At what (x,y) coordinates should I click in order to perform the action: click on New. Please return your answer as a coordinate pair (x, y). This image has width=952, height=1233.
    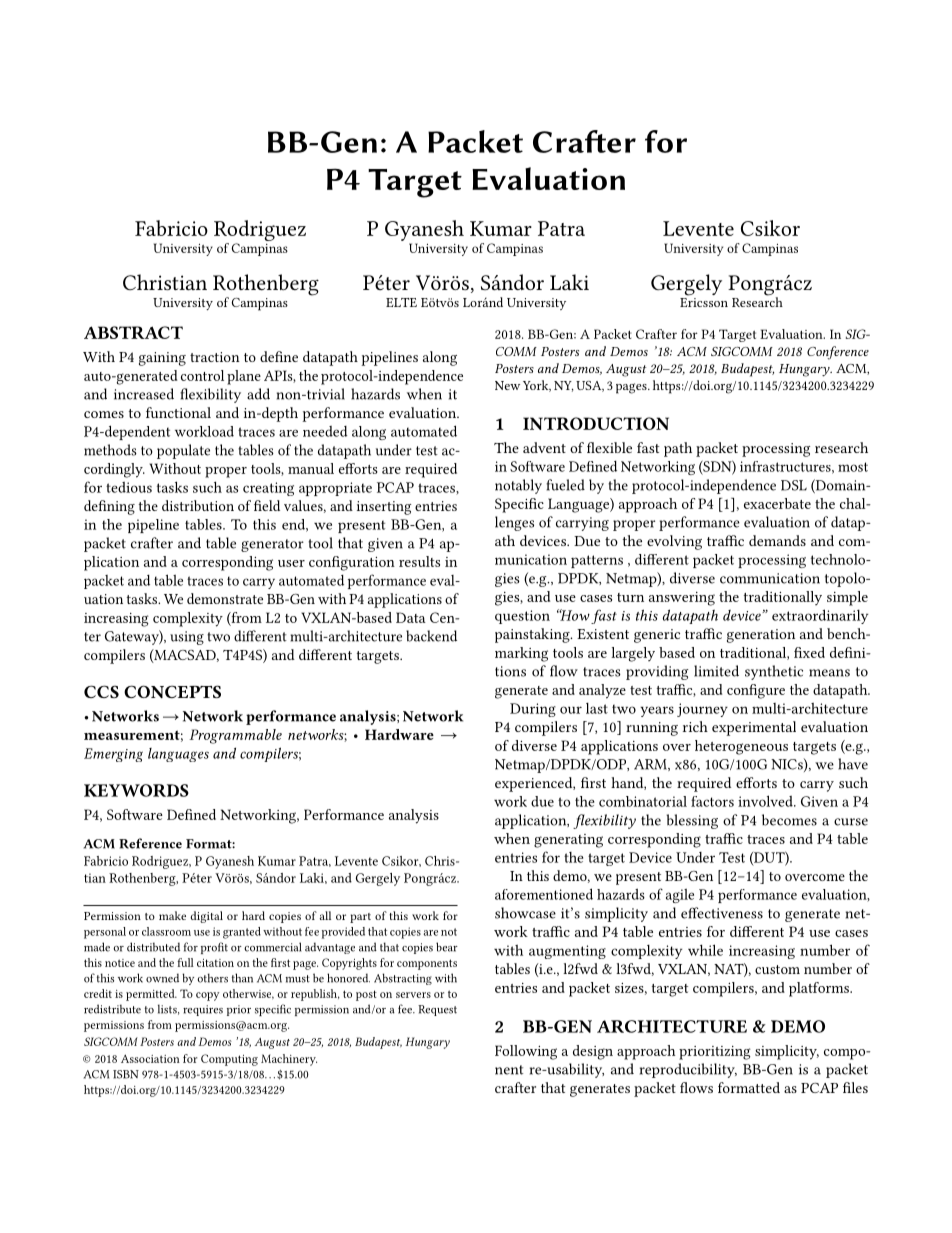
    Looking at the image, I should click on (507, 385).
